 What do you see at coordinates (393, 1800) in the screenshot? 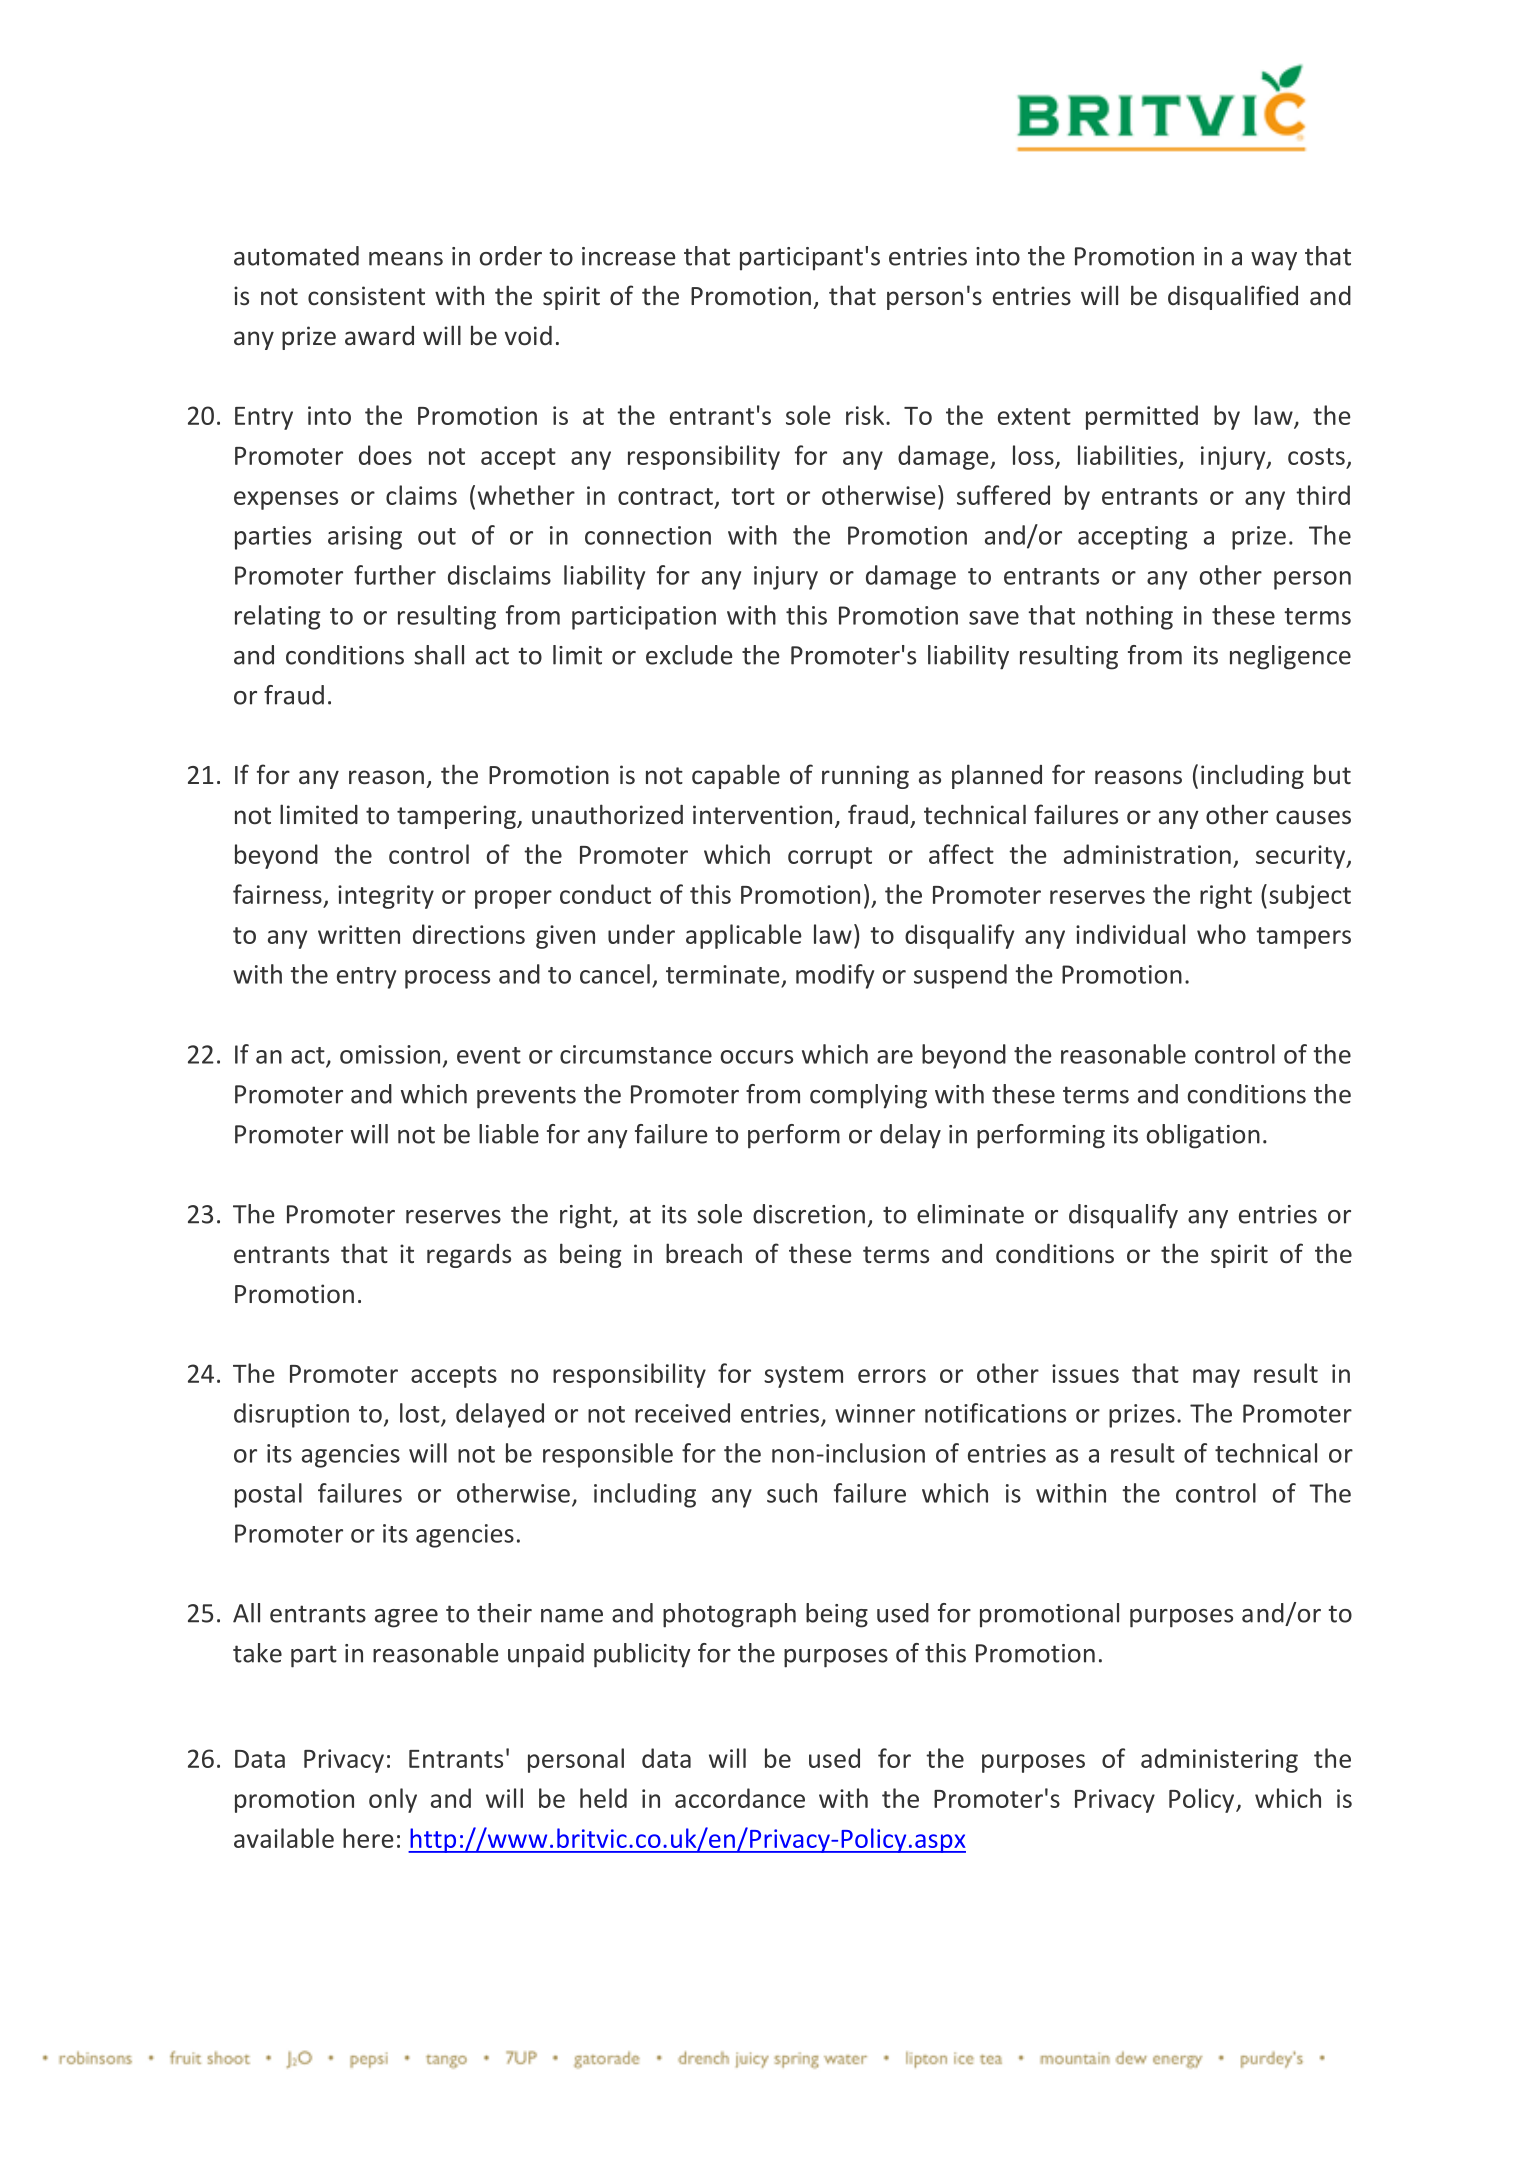
I see `only` at bounding box center [393, 1800].
